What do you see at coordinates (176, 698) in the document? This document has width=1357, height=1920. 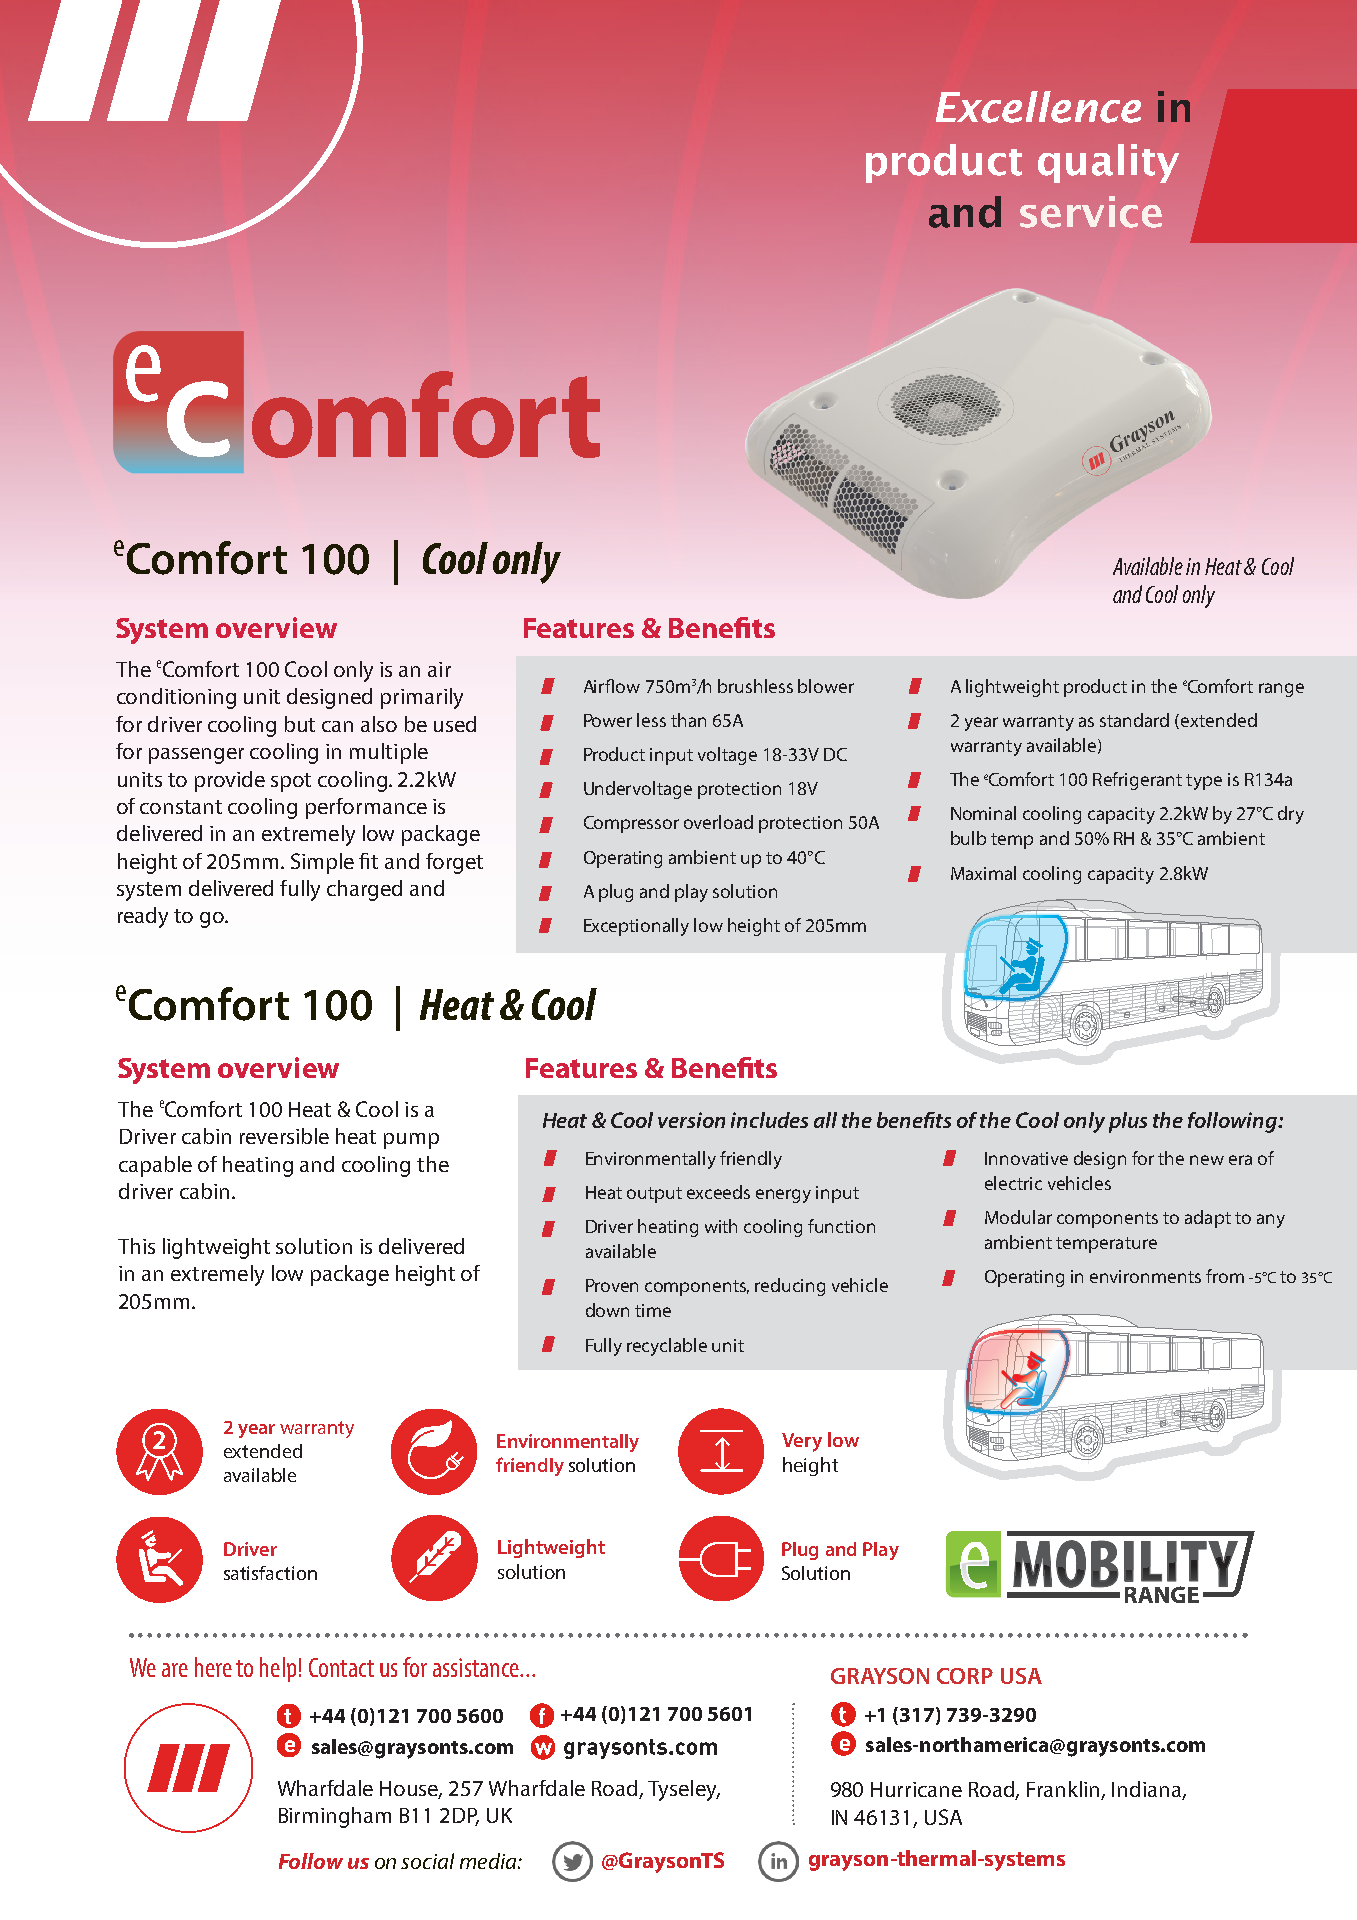 I see `conditioning` at bounding box center [176, 698].
